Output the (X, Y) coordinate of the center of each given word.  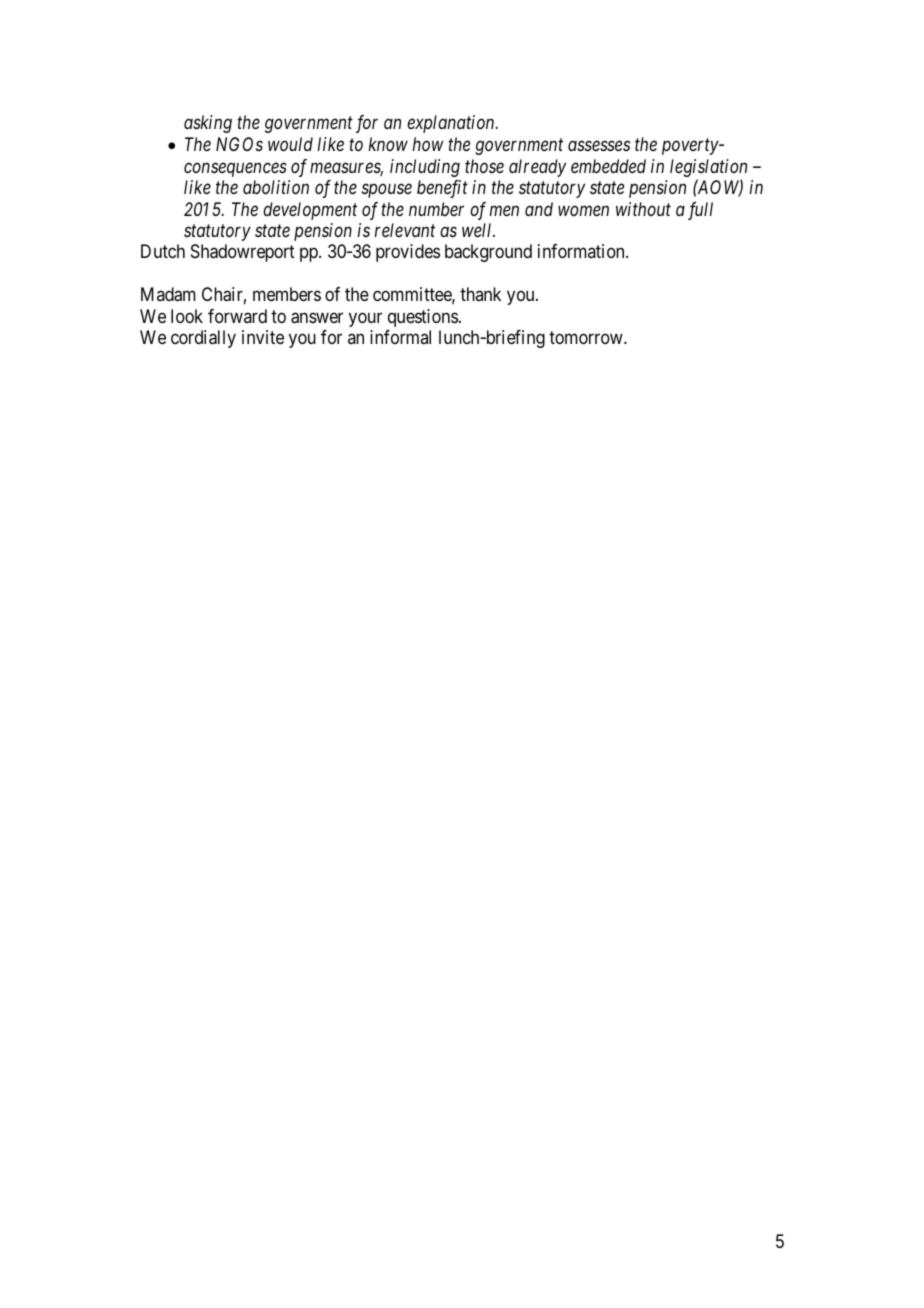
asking (208, 124)
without (643, 209)
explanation (452, 124)
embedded (608, 166)
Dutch (163, 251)
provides (408, 253)
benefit (442, 189)
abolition (276, 187)
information (582, 251)
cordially (203, 339)
